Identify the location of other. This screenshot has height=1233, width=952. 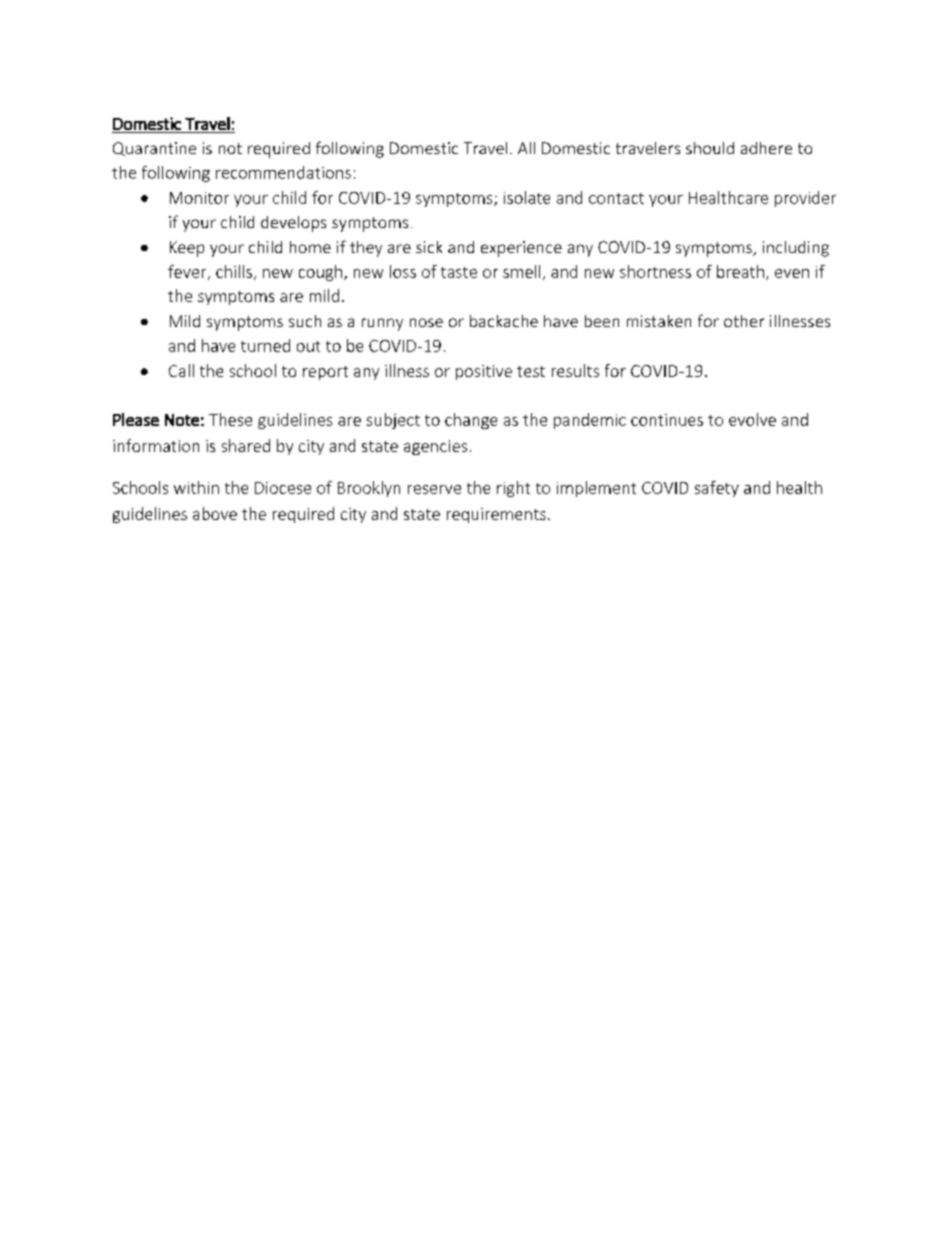
(744, 321).
